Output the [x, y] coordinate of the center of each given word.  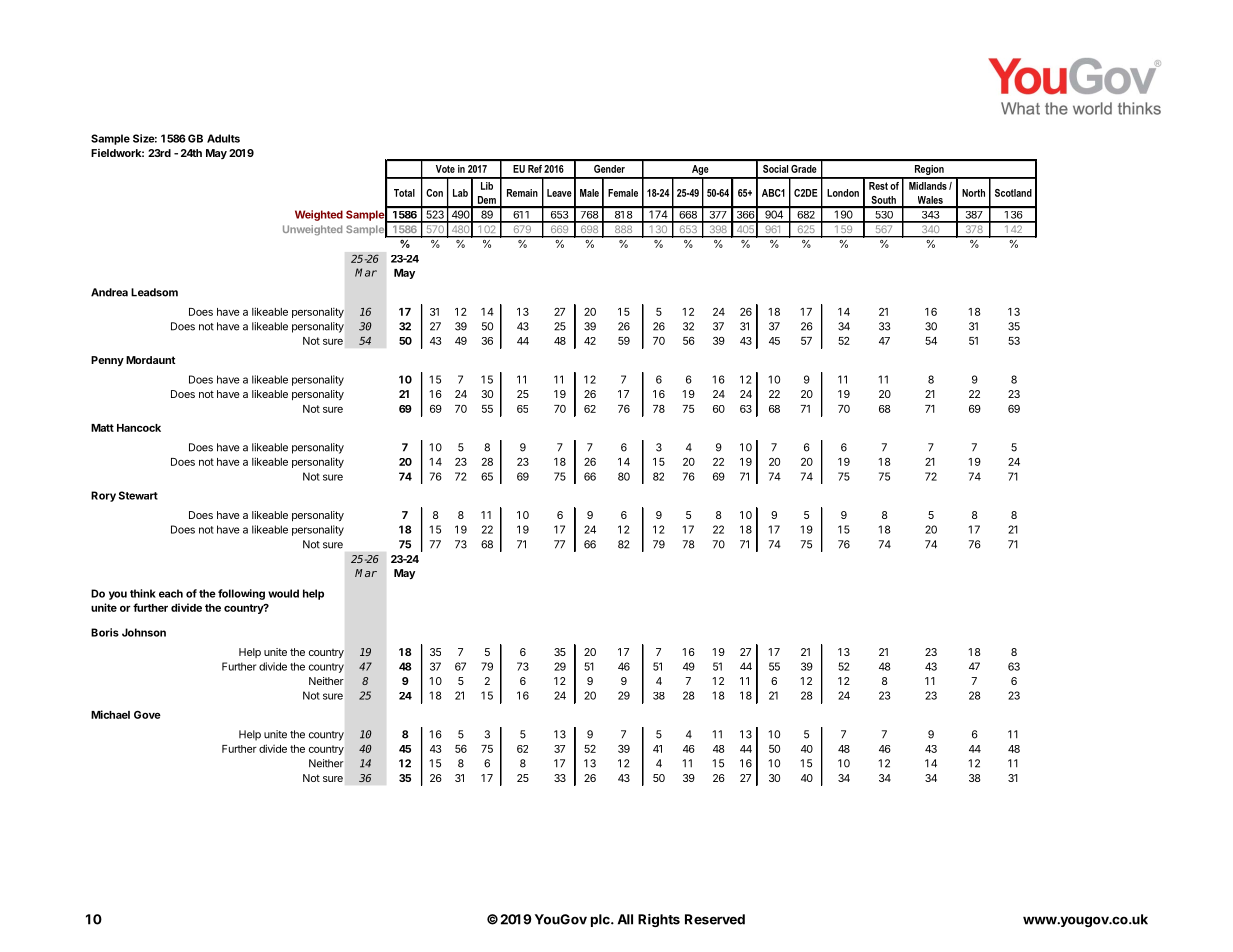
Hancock [139, 428]
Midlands [928, 186]
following [241, 594]
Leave [559, 193]
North [973, 193]
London [843, 193]
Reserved [715, 919]
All [625, 919]
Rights [659, 920]
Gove [147, 715]
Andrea [109, 292]
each [171, 593]
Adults [223, 138]
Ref [535, 169]
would [283, 593]
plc [601, 920]
